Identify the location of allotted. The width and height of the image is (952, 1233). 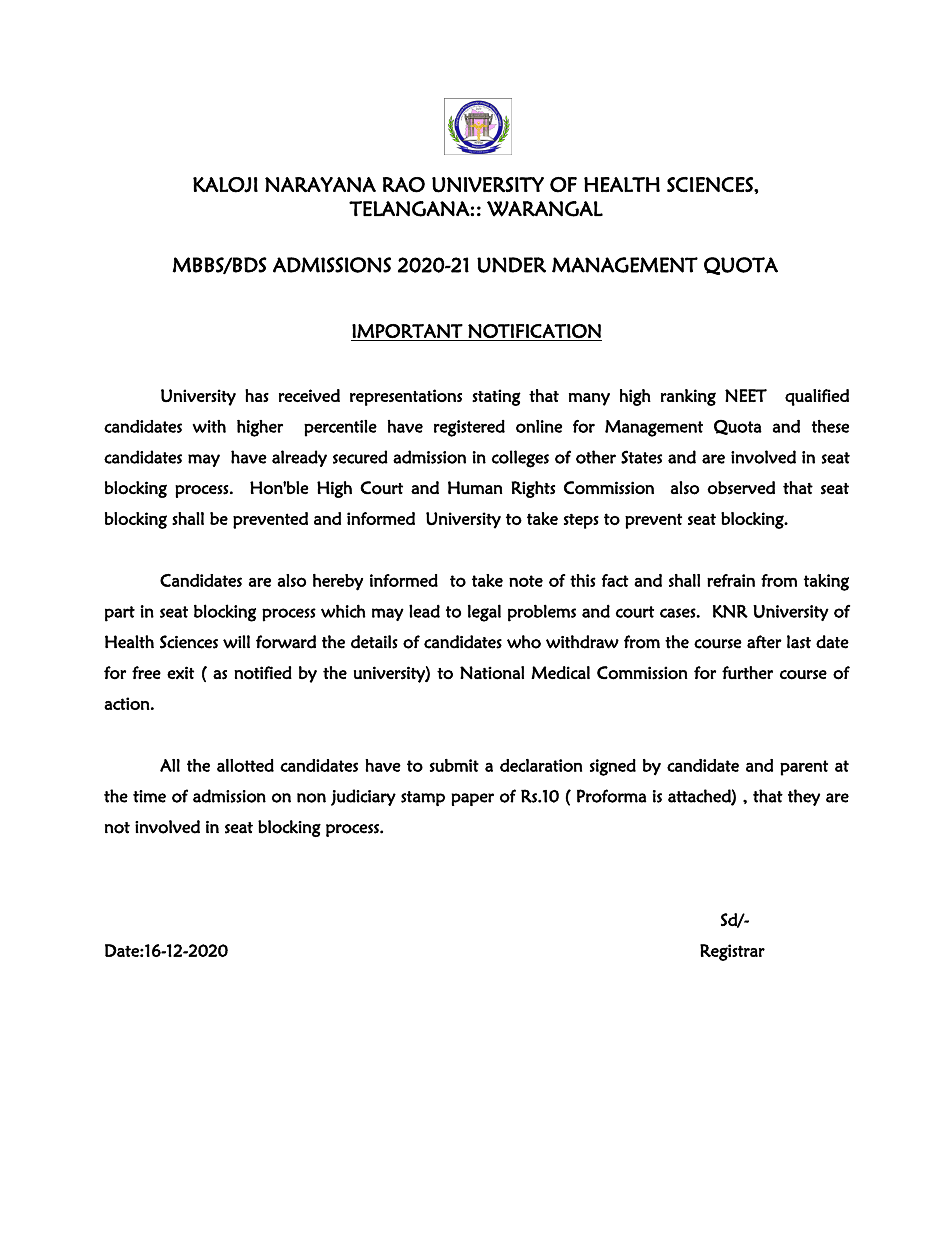
(245, 765).
